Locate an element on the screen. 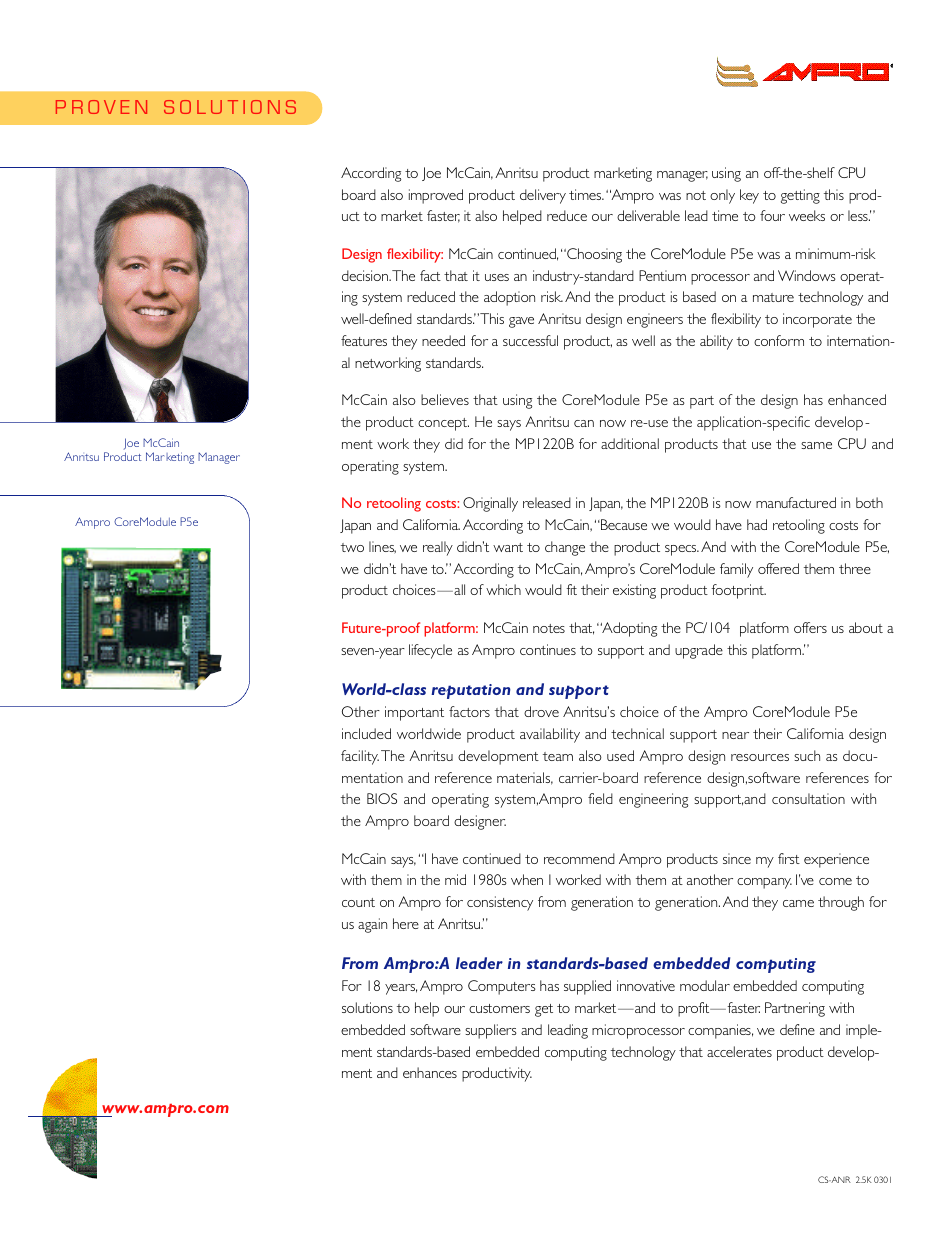 This screenshot has height=1233, width=952. recommend is located at coordinates (579, 858).
